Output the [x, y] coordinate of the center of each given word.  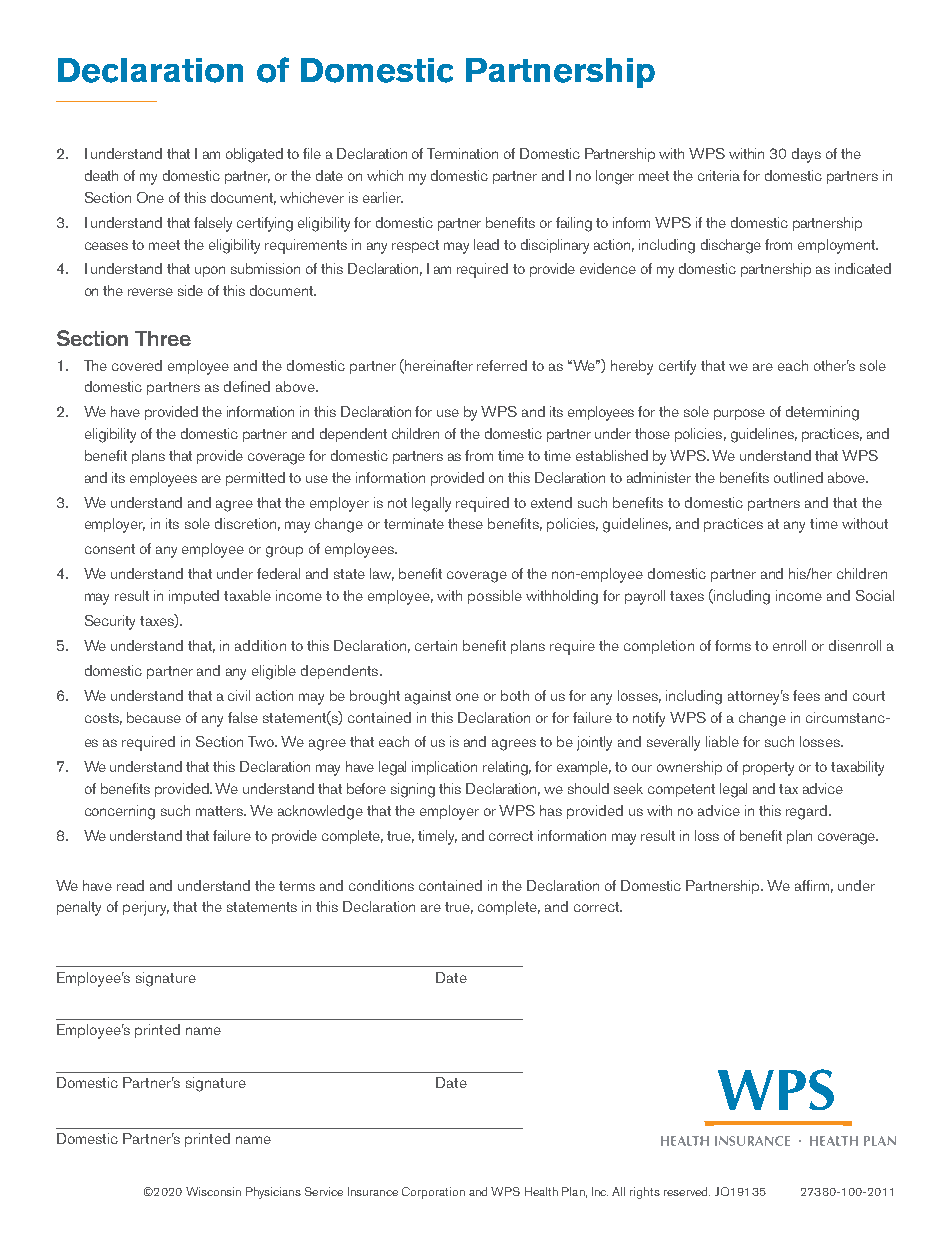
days [806, 155]
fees [806, 695]
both [515, 695]
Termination [462, 153]
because [154, 717]
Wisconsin [213, 1191]
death [101, 175]
